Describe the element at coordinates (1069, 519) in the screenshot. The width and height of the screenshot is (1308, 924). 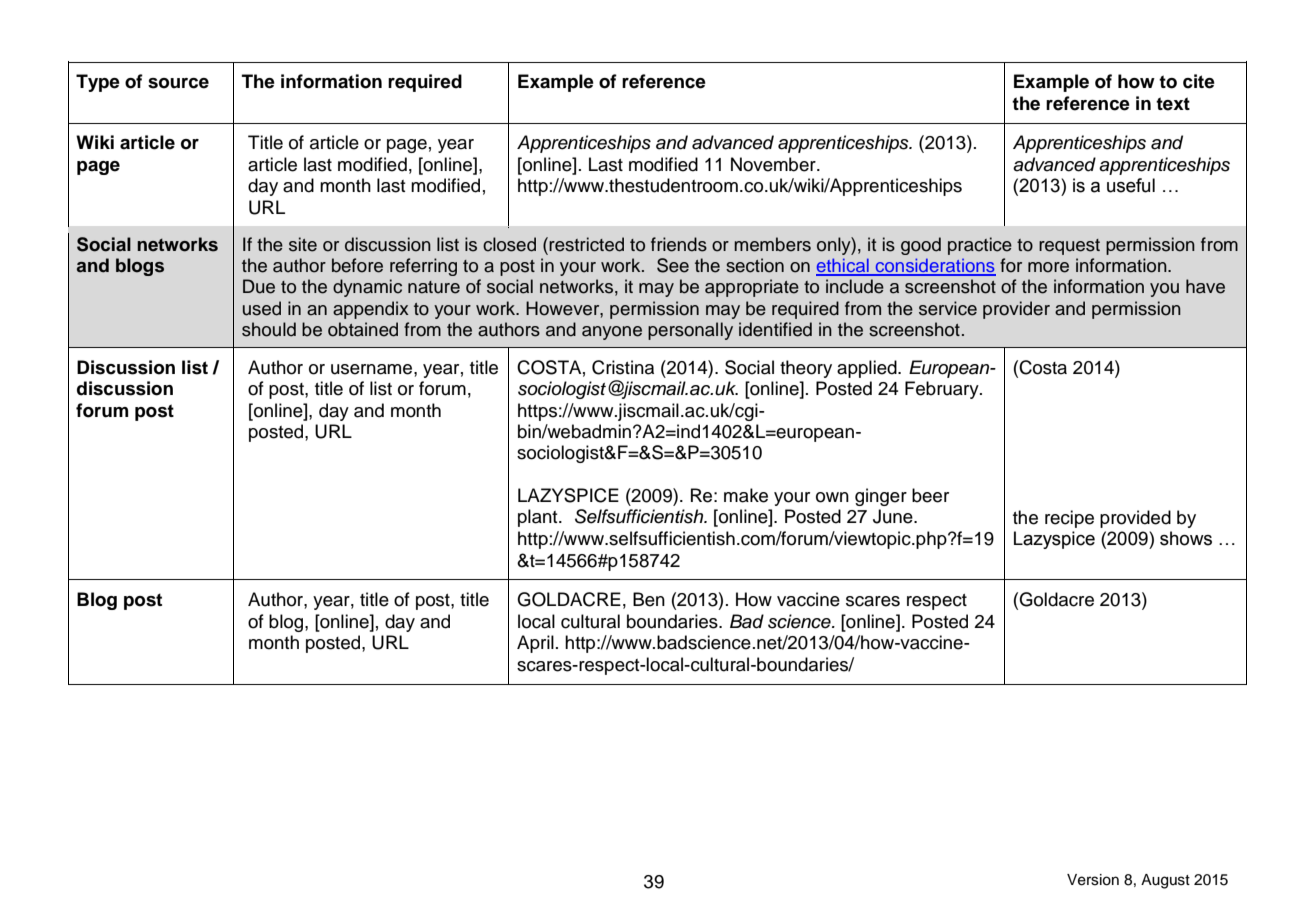
I see `recipe` at that location.
